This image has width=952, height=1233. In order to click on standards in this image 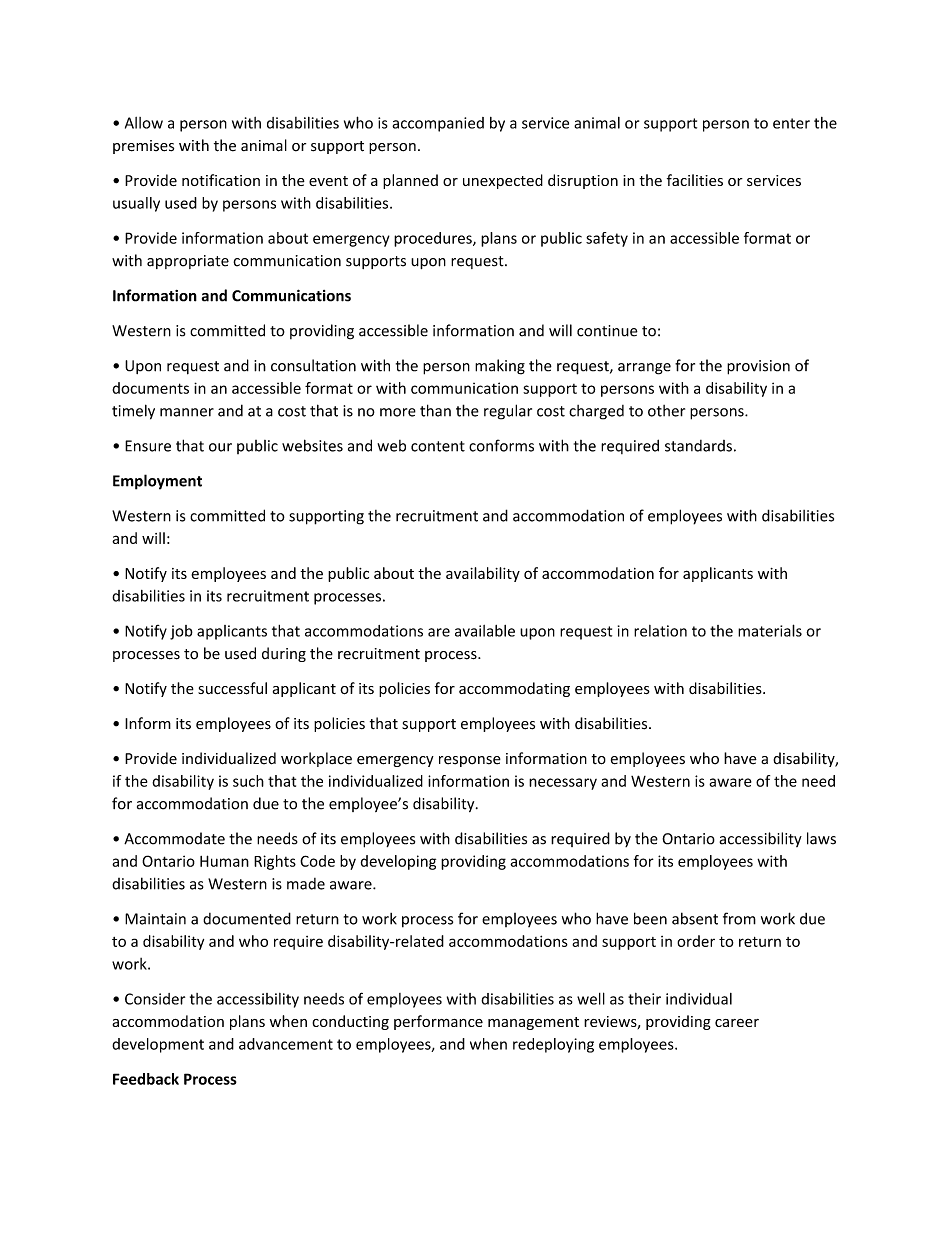, I will do `click(698, 446)`.
